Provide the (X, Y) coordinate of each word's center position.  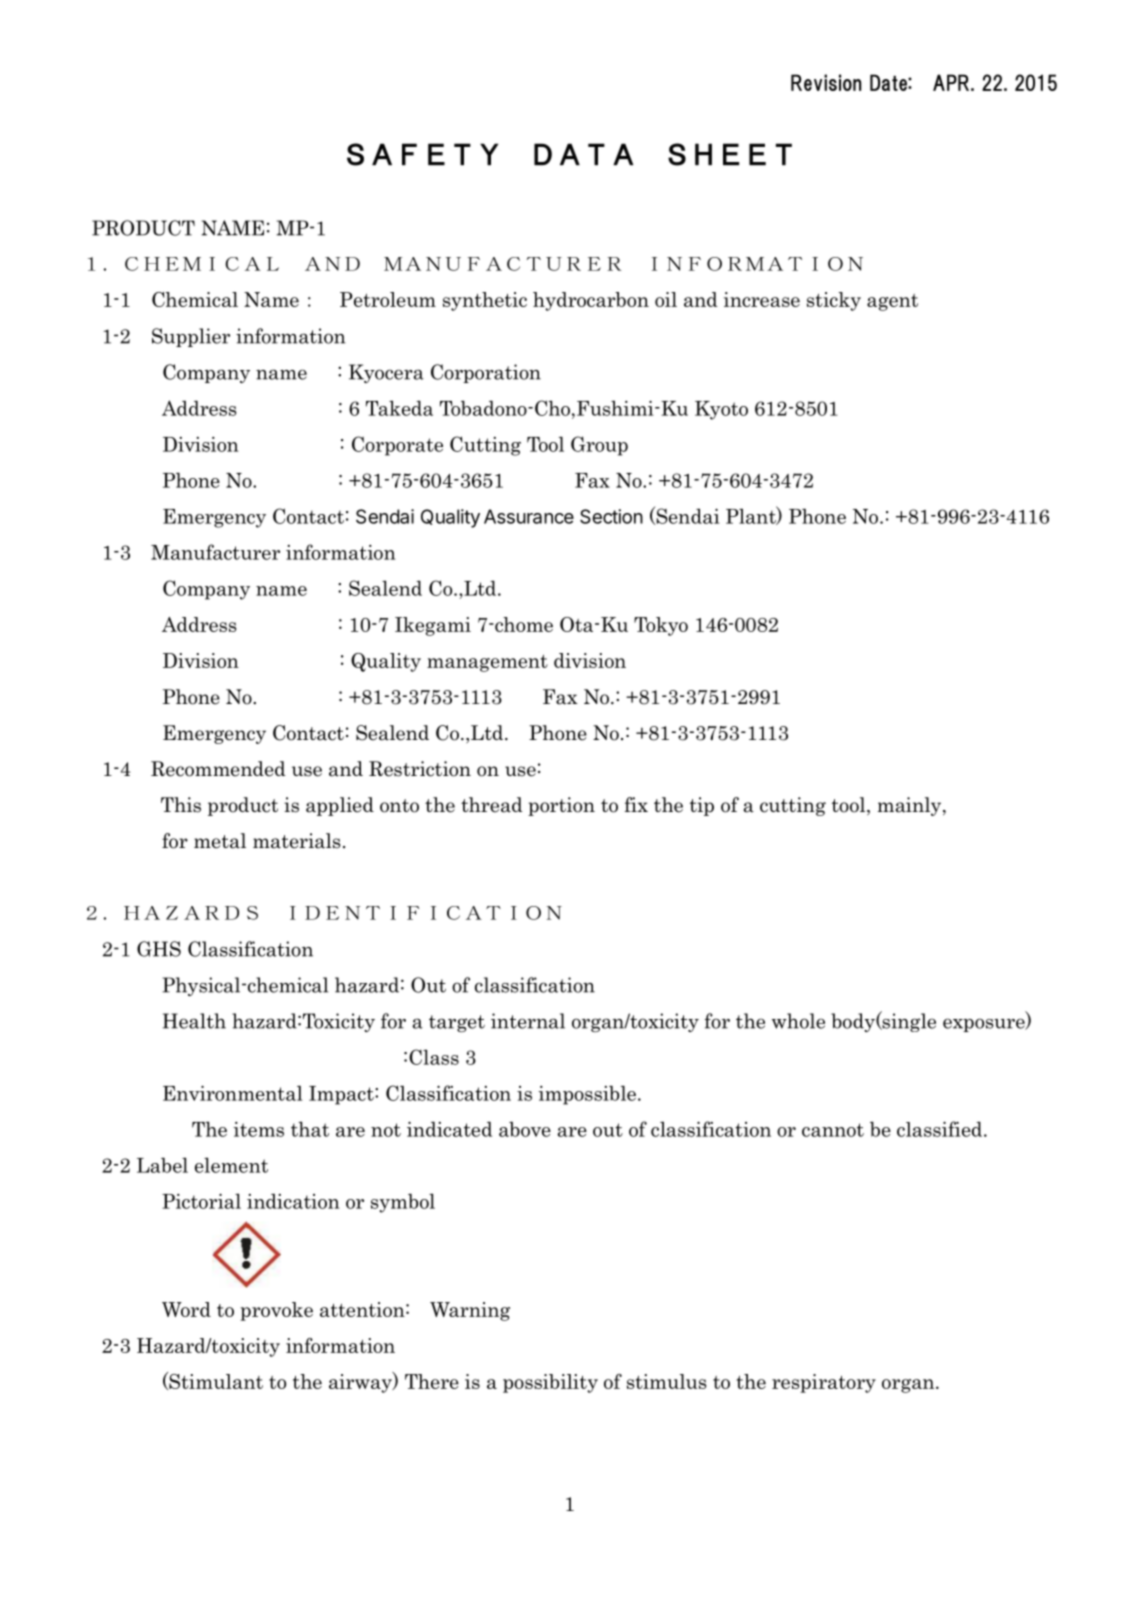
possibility (550, 1383)
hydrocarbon (591, 301)
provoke (276, 1311)
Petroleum (388, 299)
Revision (826, 82)
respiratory (824, 1383)
